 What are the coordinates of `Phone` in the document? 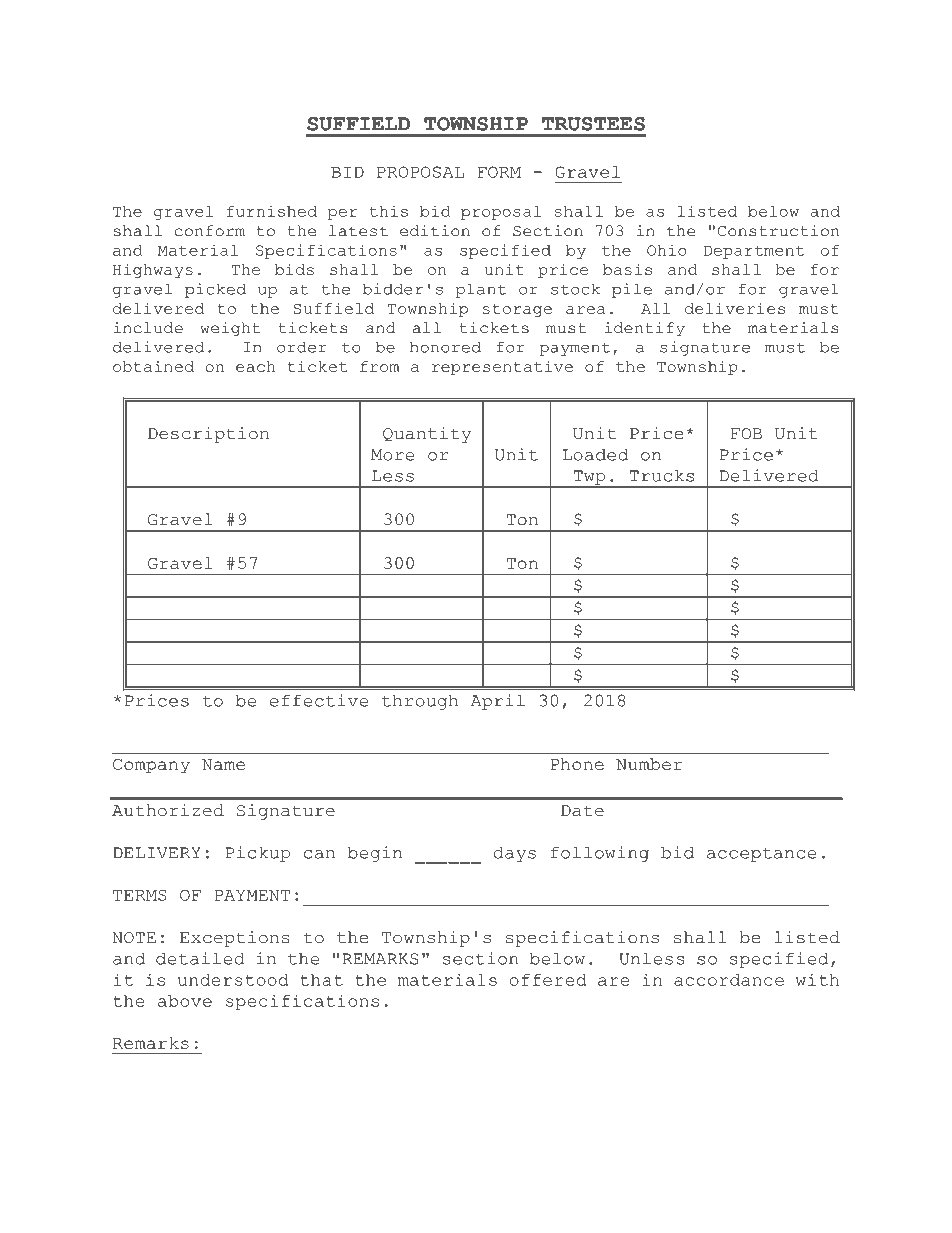 It's located at (577, 764).
